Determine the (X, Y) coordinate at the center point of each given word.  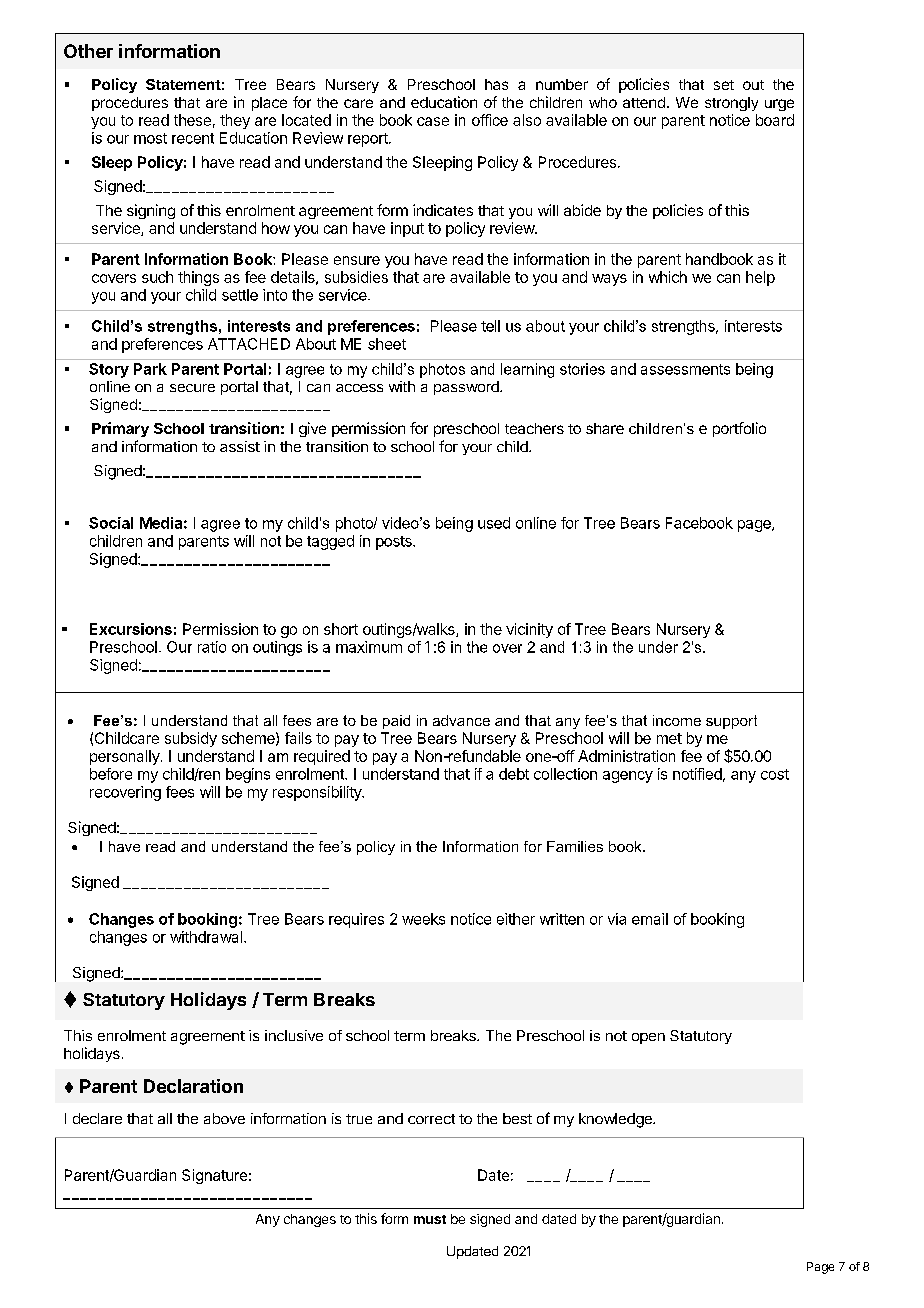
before (111, 774)
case (433, 121)
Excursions (131, 629)
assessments (685, 369)
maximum (369, 647)
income (677, 720)
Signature (214, 1176)
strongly (731, 104)
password (467, 388)
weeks (423, 919)
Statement (183, 84)
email (650, 919)
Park (150, 369)
